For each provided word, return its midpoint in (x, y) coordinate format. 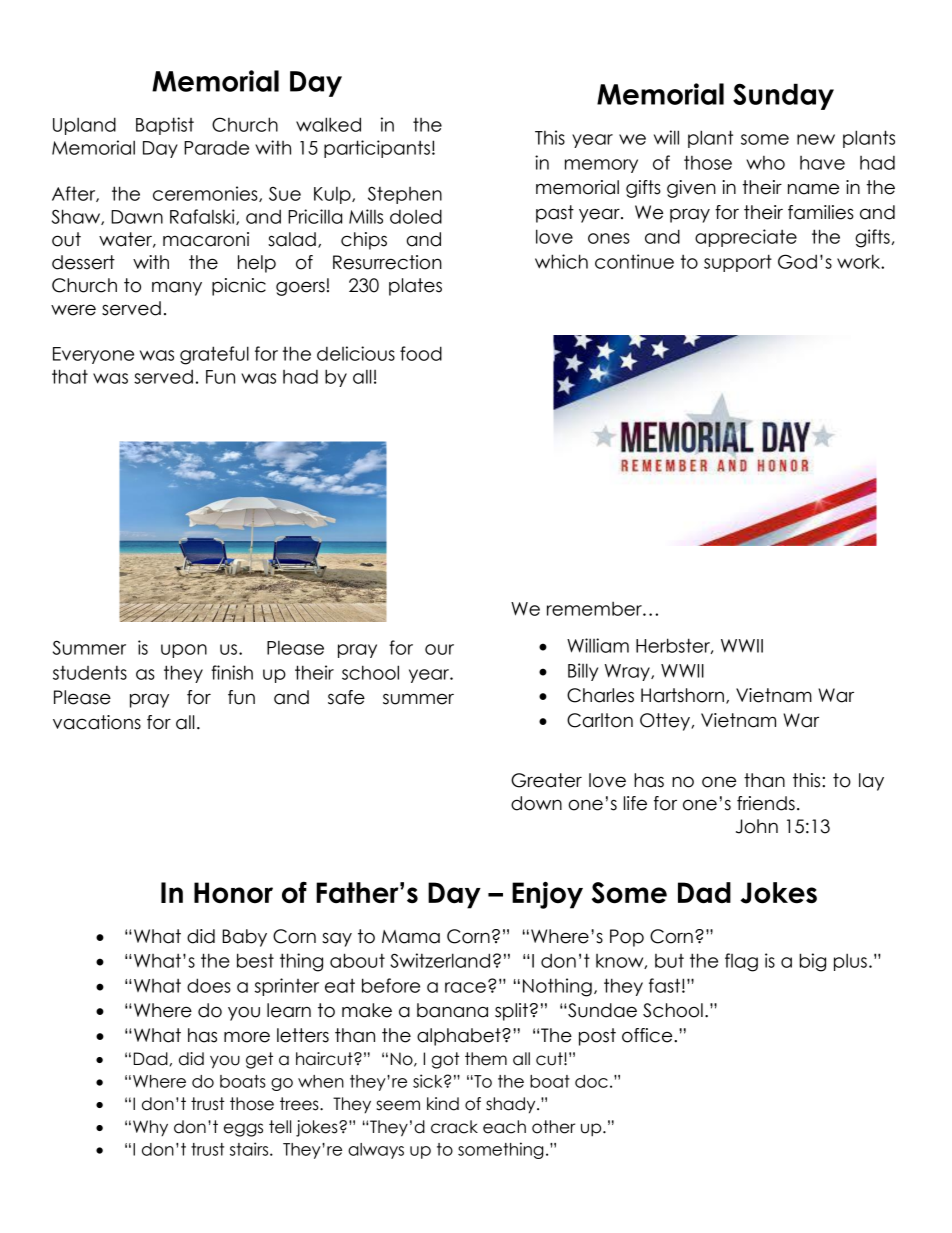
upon (184, 651)
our (439, 649)
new (816, 139)
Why (150, 1128)
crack (454, 1127)
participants (377, 149)
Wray (628, 672)
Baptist (165, 126)
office (648, 1035)
